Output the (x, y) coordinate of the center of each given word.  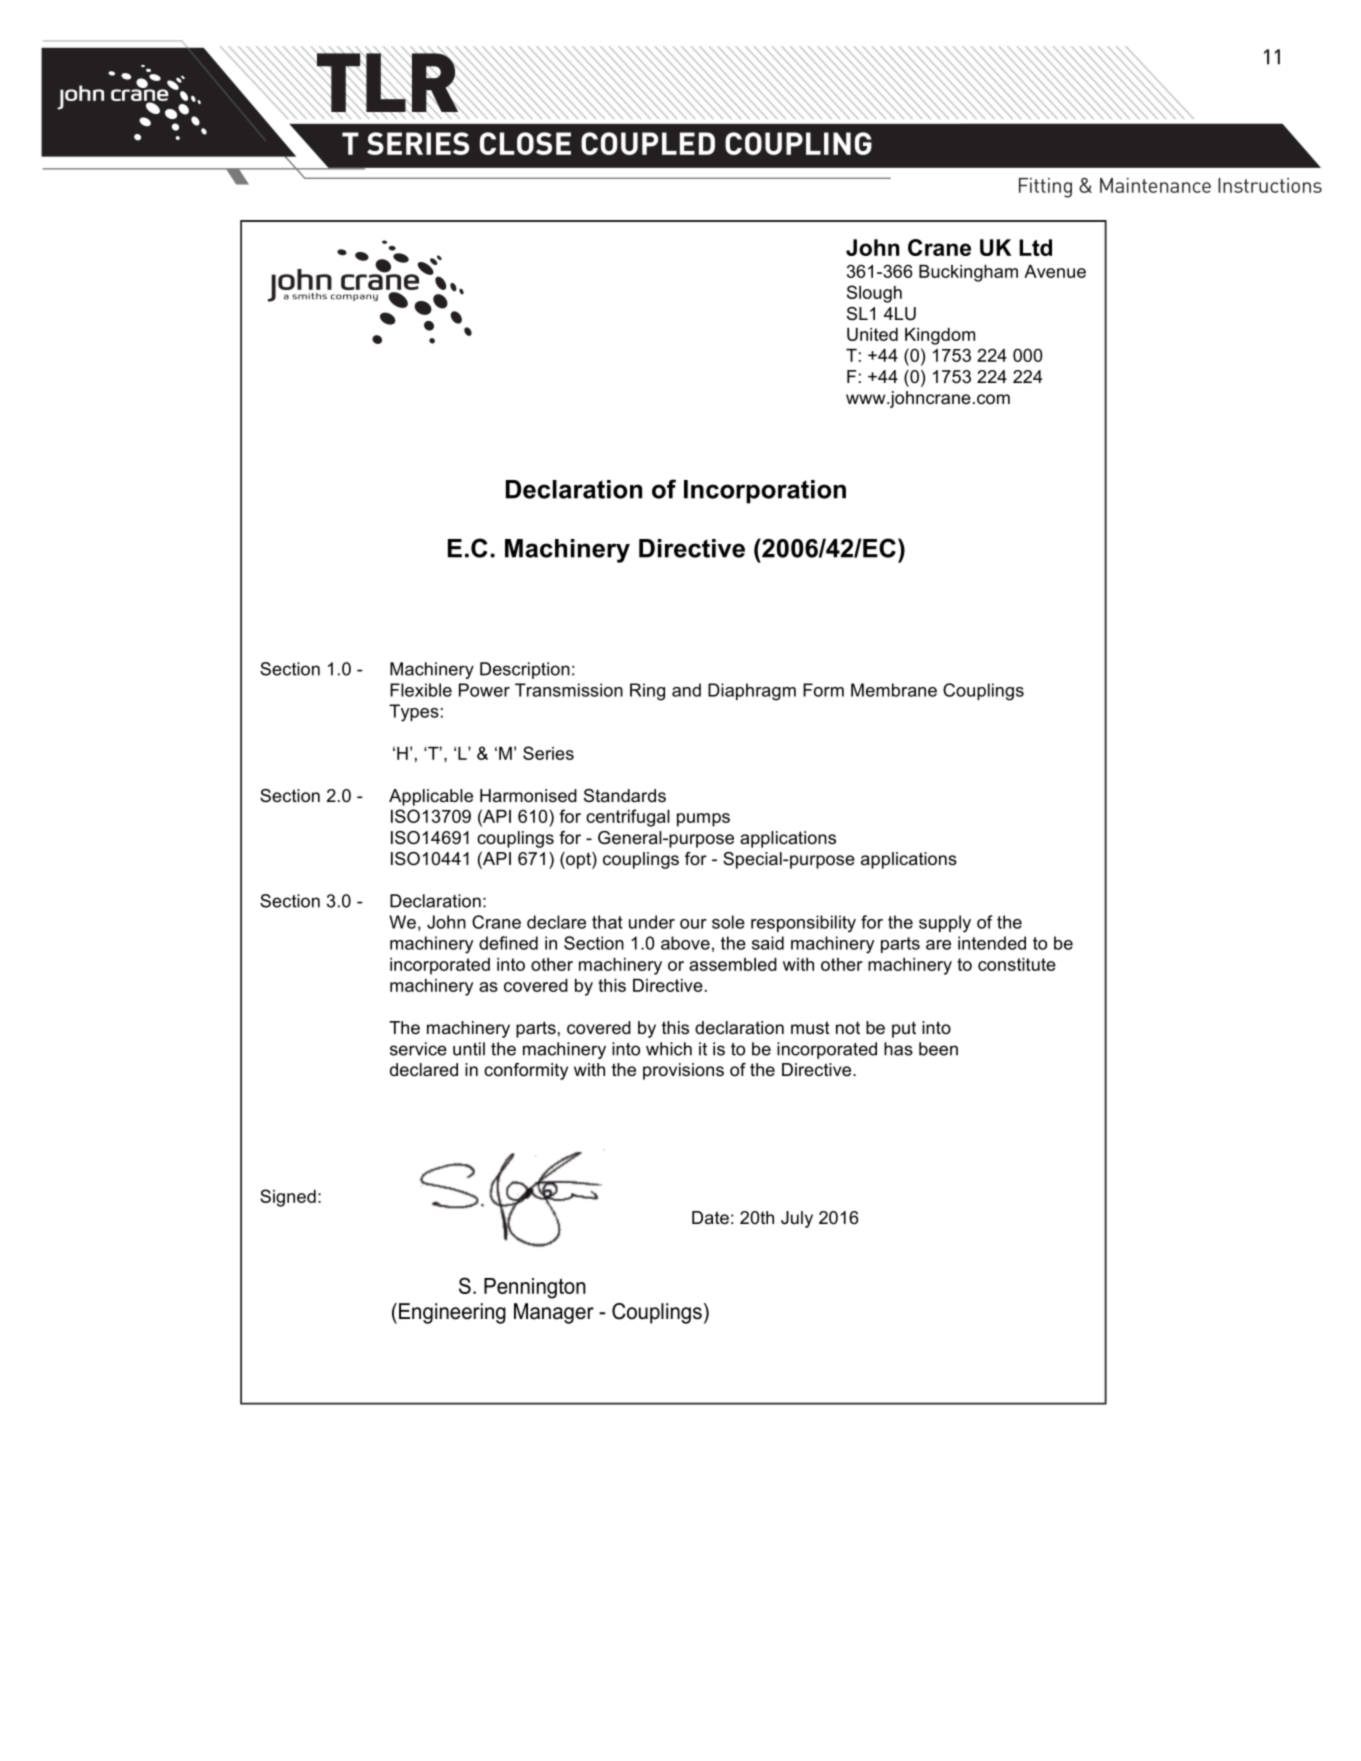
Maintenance (1155, 185)
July (797, 1219)
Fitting (1045, 188)
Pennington (535, 1288)
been (938, 1049)
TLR (388, 83)
